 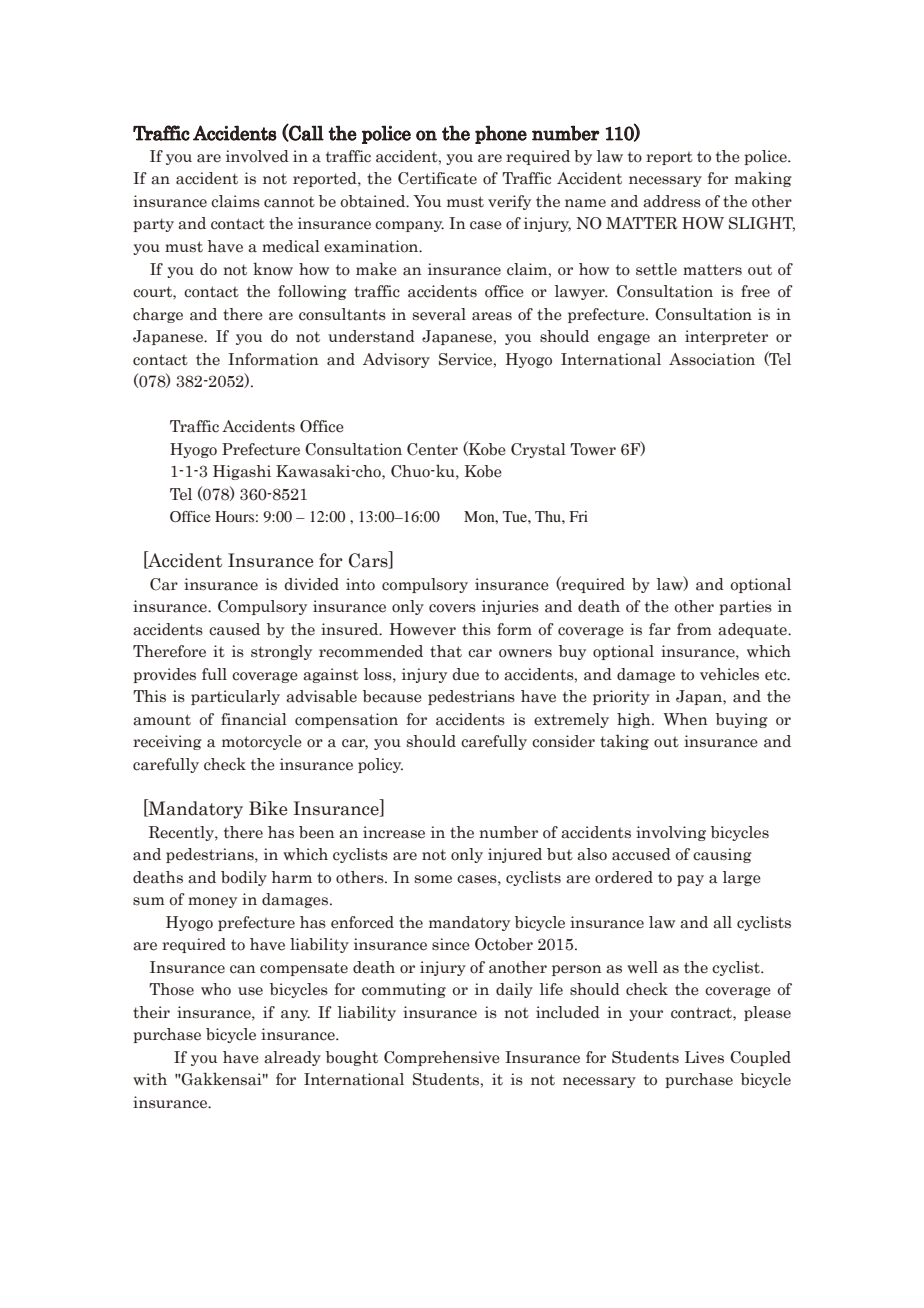 What do you see at coordinates (685, 719) in the screenshot?
I see `When` at bounding box center [685, 719].
